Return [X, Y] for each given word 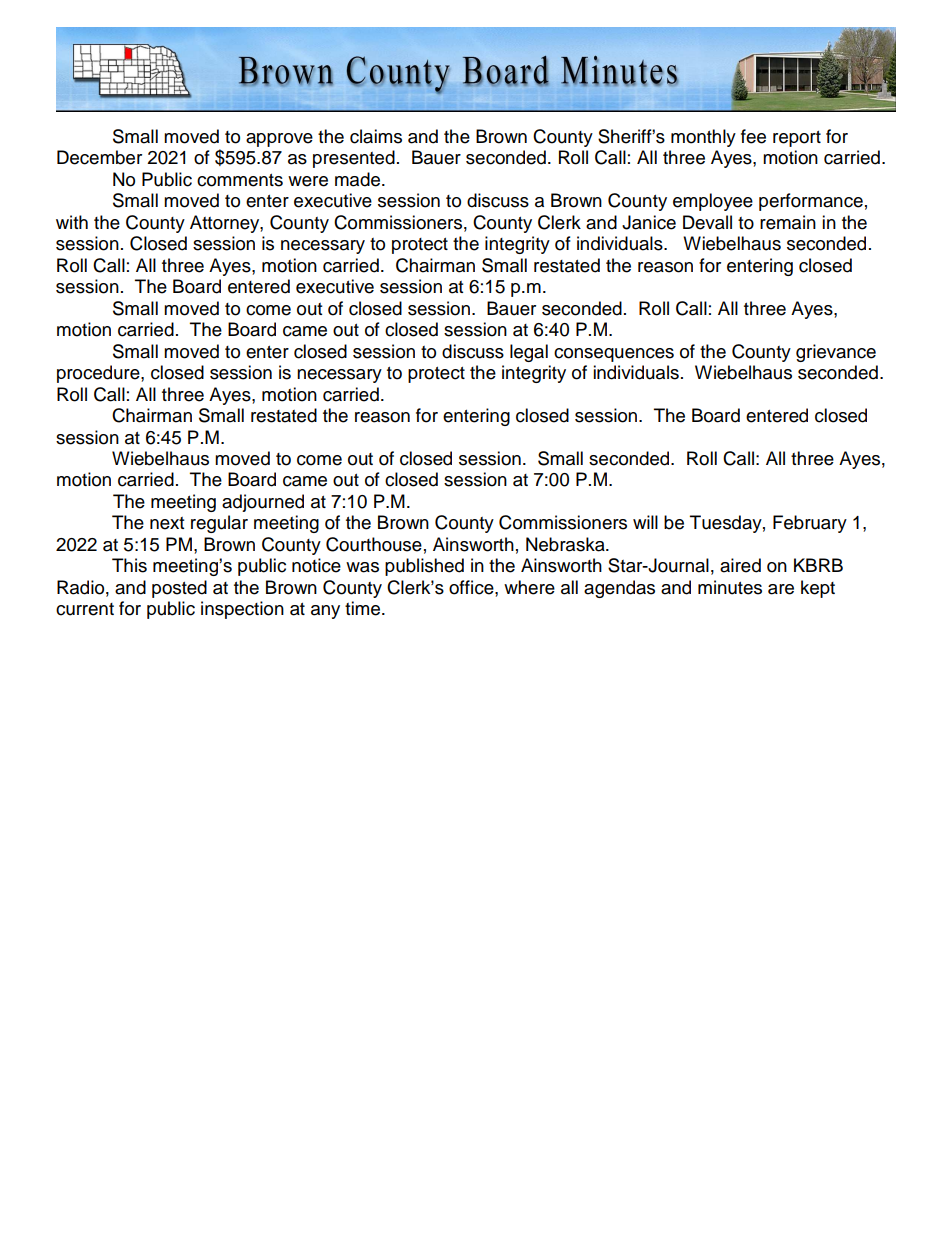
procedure [99, 374]
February [810, 524]
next [167, 523]
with [72, 222]
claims [376, 136]
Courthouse [374, 544]
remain [788, 222]
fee [753, 136]
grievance [836, 353]
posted [179, 589]
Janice [649, 222]
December [99, 157]
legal [529, 353]
